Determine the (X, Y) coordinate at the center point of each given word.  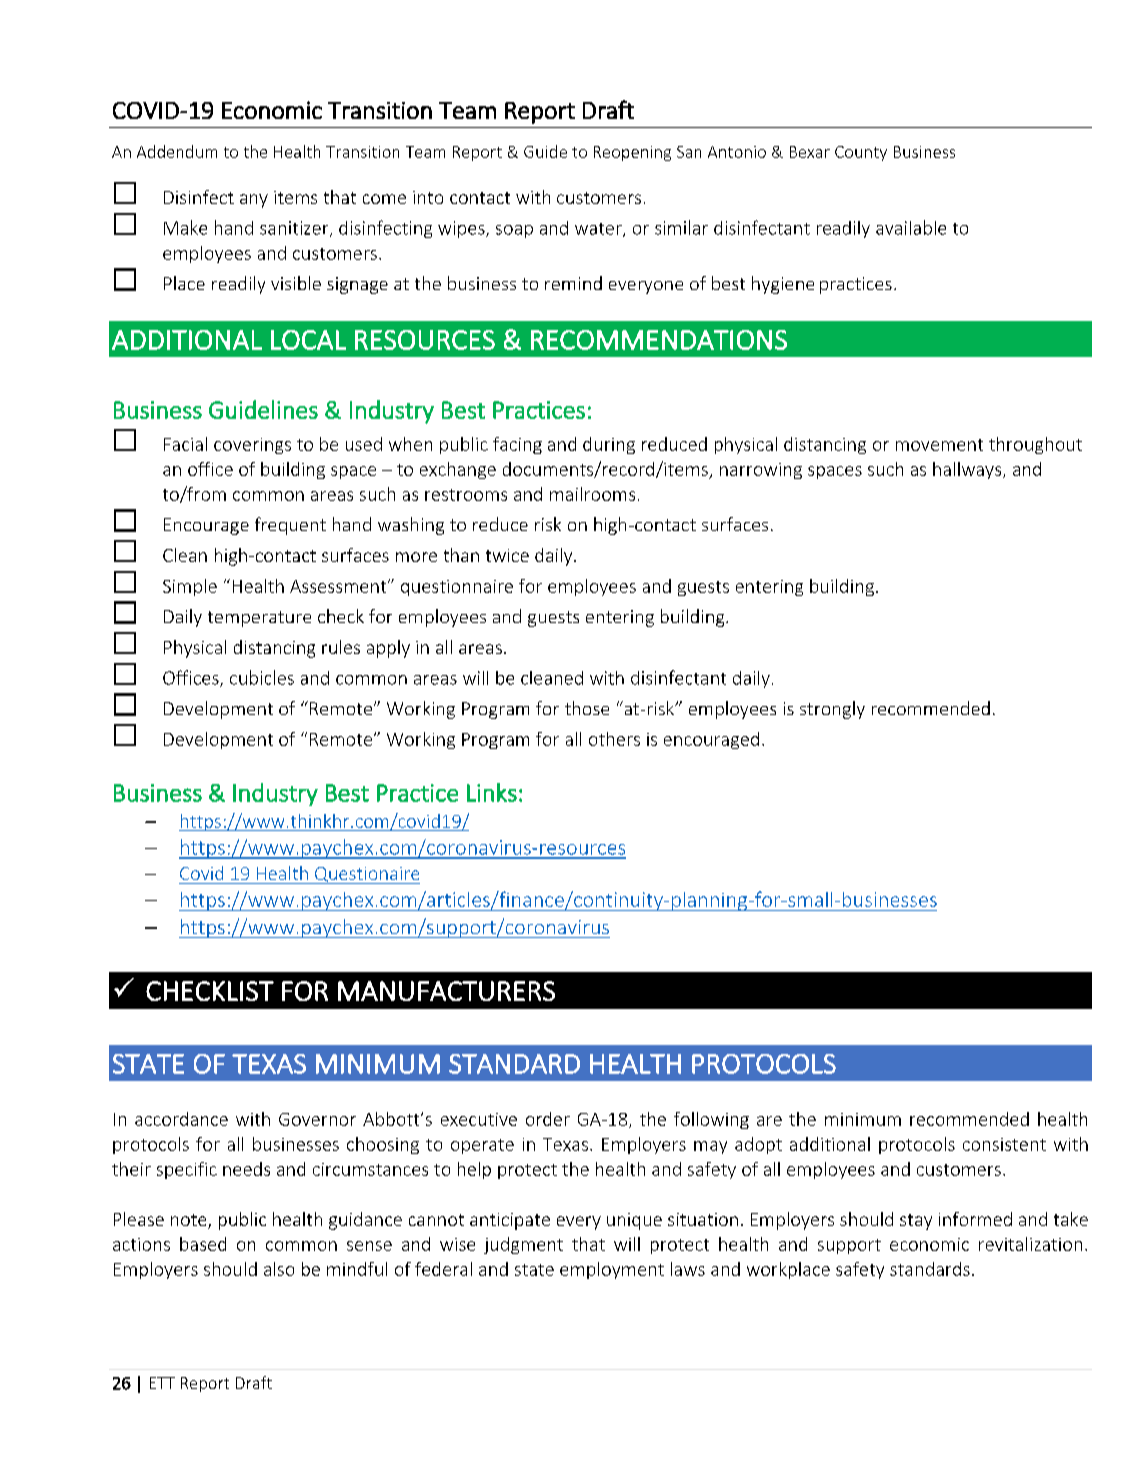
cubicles (262, 677)
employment (612, 1270)
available (911, 227)
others (614, 739)
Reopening (632, 153)
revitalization (1030, 1244)
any (254, 201)
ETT (162, 1383)
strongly (832, 710)
